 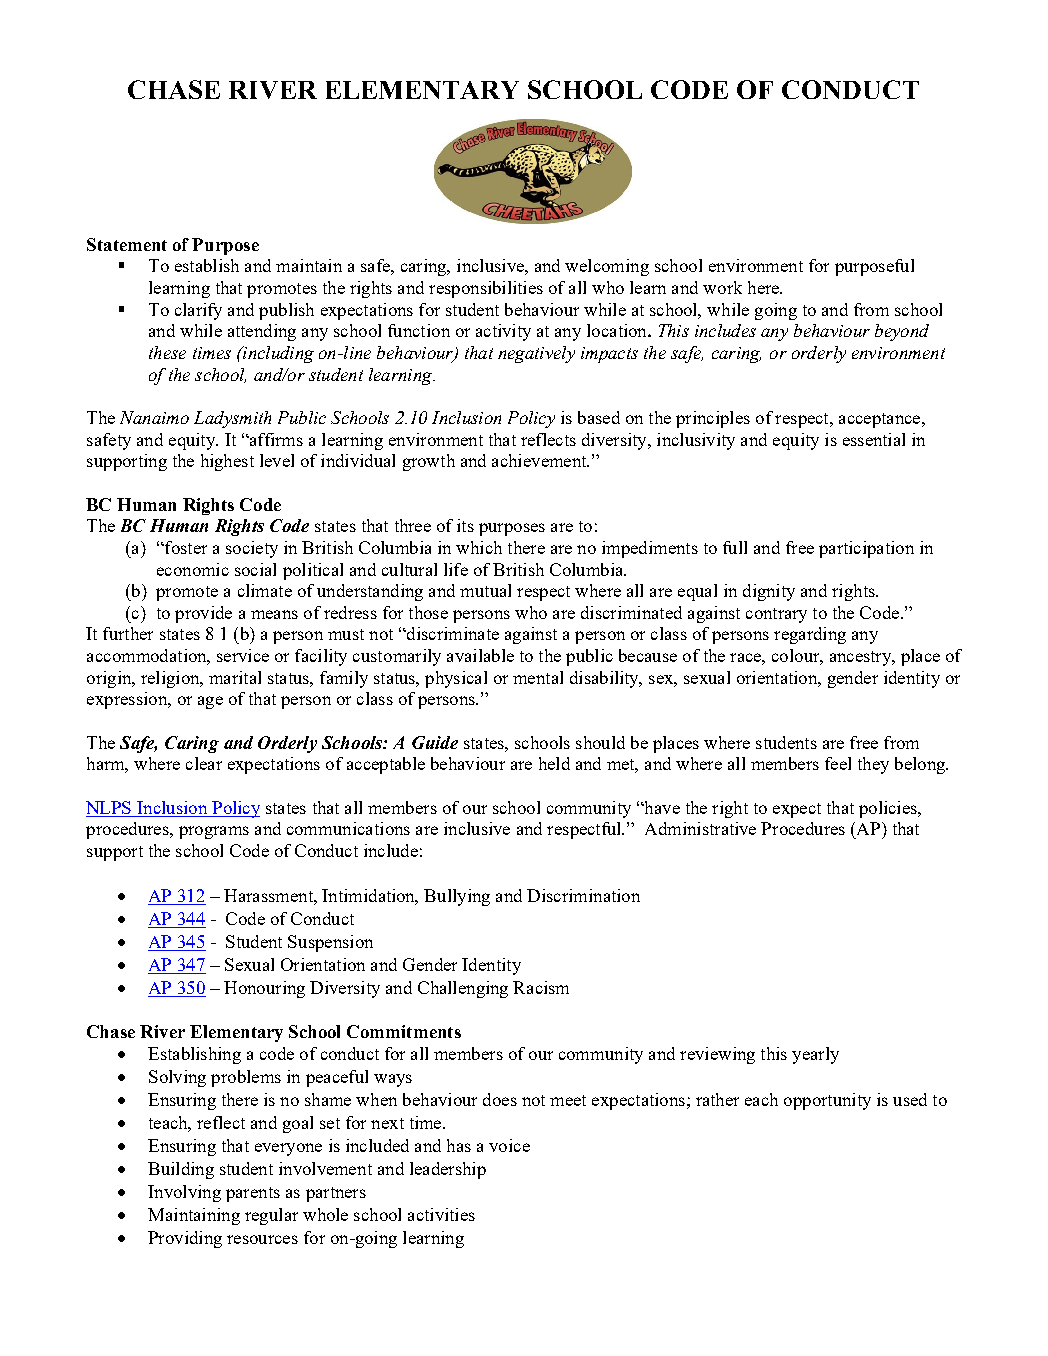 What do you see at coordinates (554, 763) in the screenshot?
I see `held` at bounding box center [554, 763].
